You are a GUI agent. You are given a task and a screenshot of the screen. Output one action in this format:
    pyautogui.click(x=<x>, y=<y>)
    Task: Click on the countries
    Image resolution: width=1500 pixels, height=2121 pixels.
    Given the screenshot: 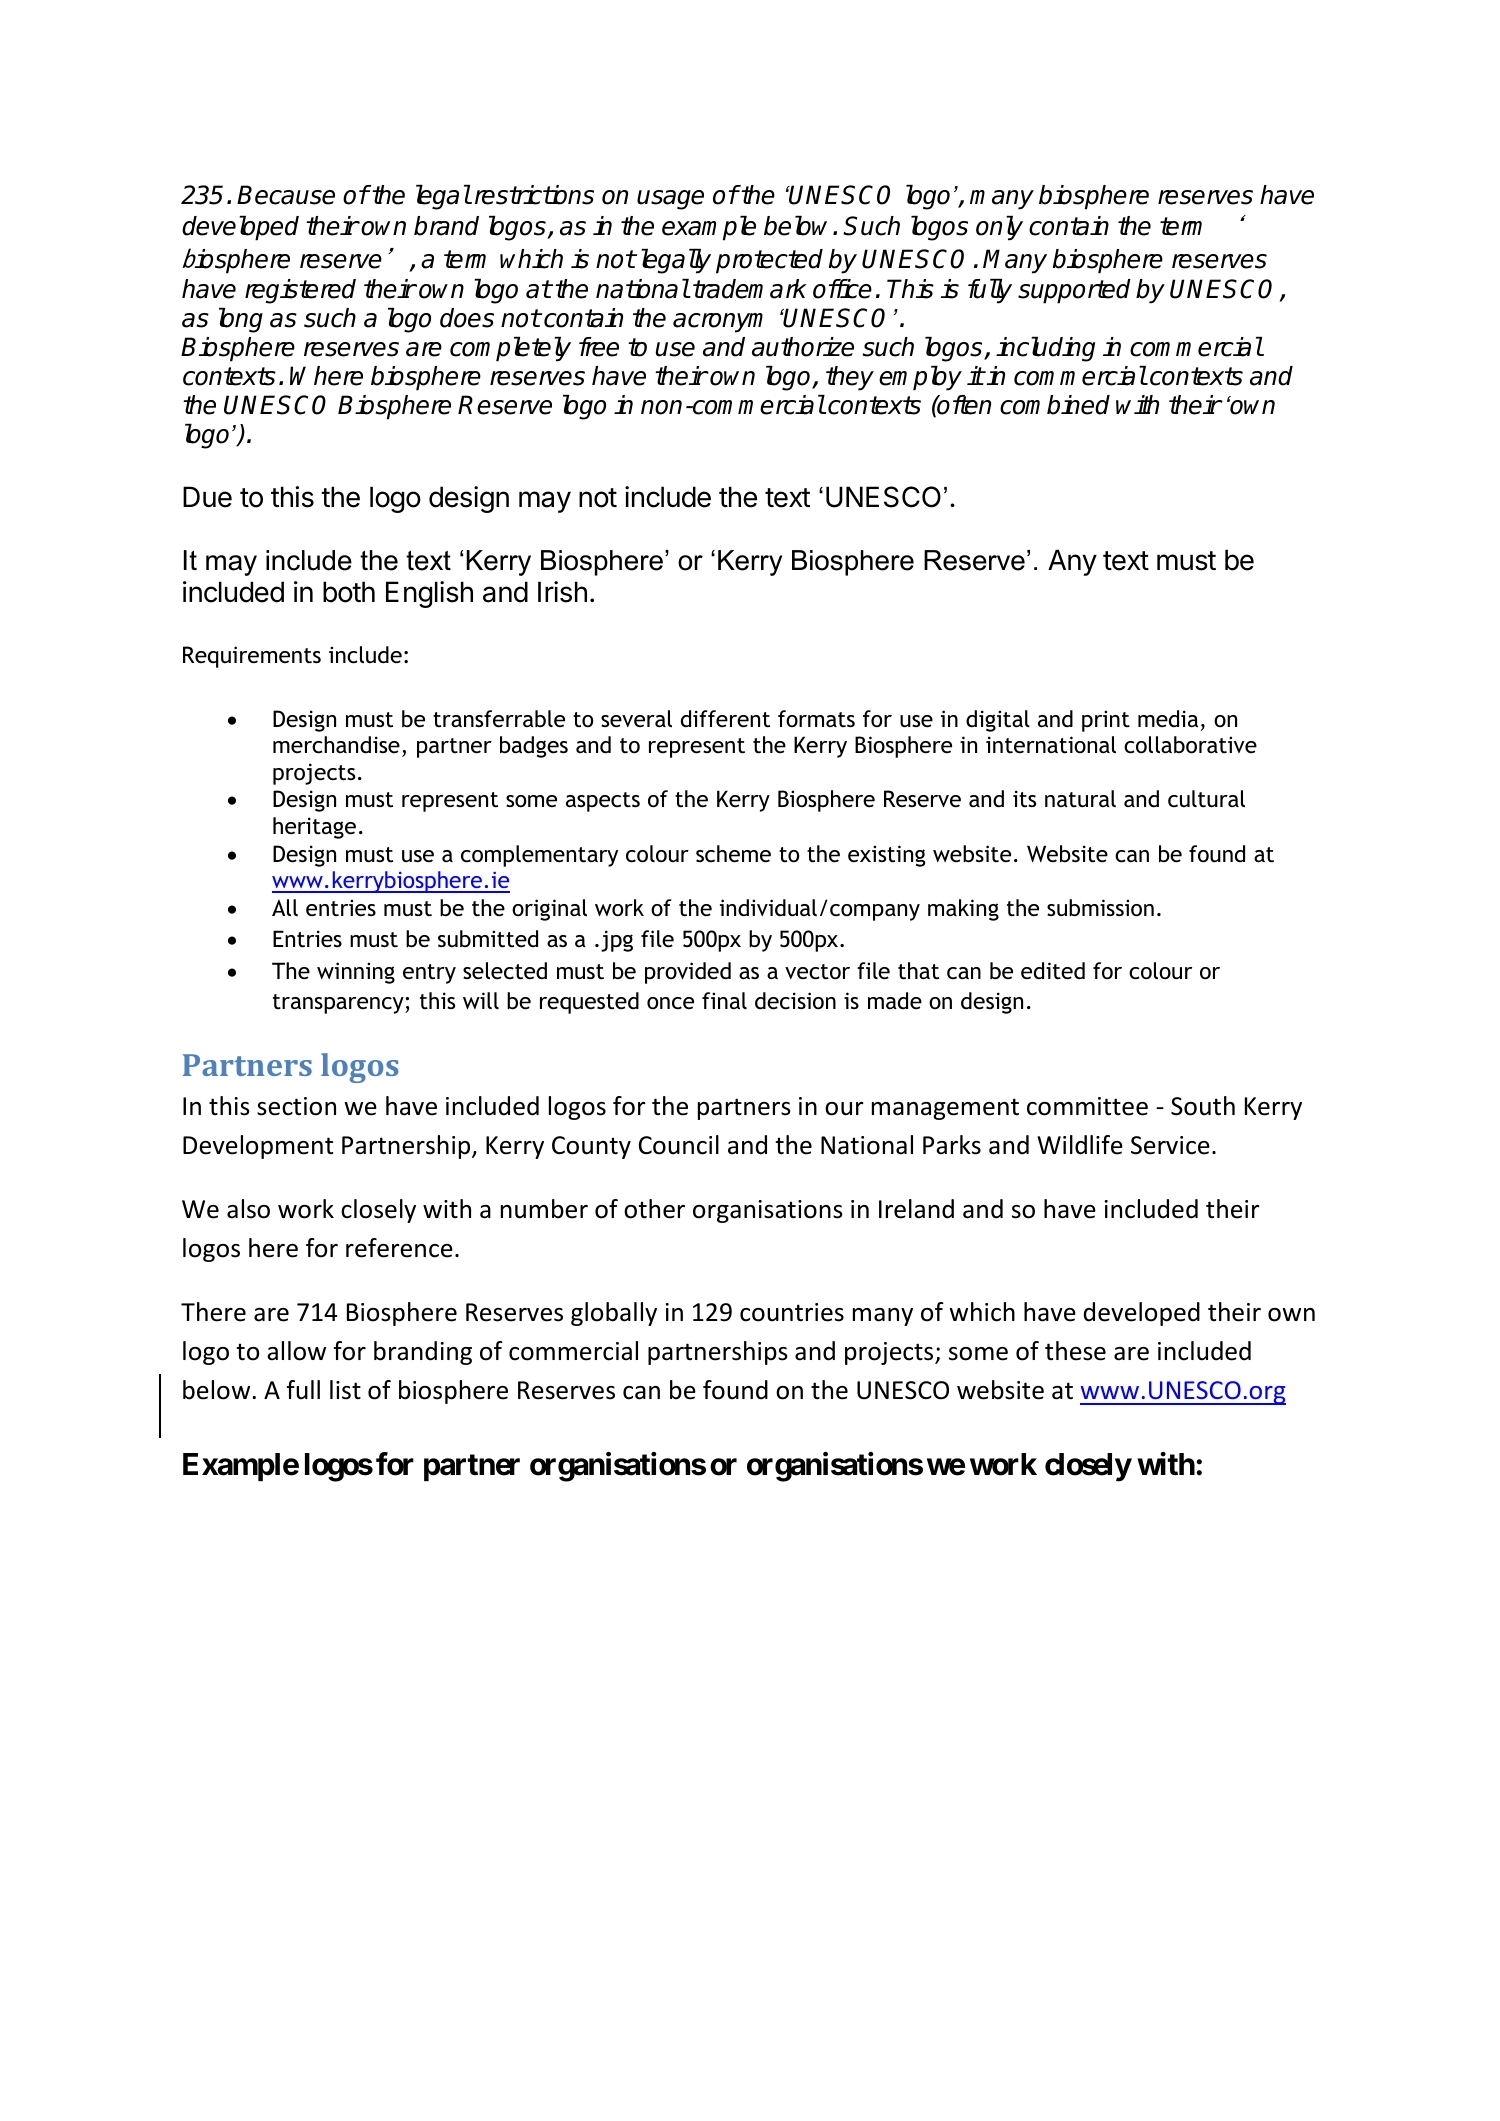 What is the action you would take?
    pyautogui.click(x=792, y=1312)
